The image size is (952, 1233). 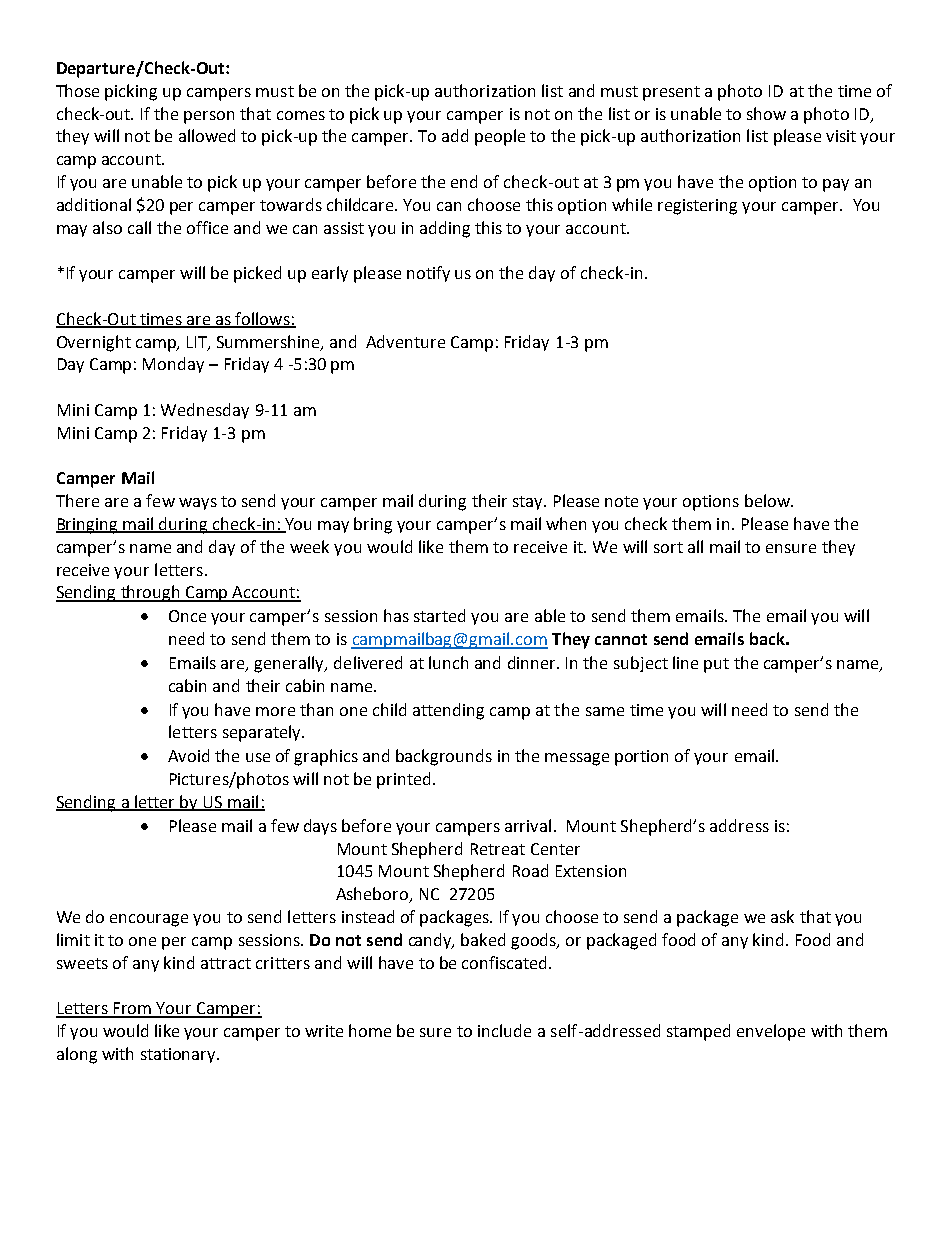 What do you see at coordinates (150, 593) in the page?
I see `through` at bounding box center [150, 593].
